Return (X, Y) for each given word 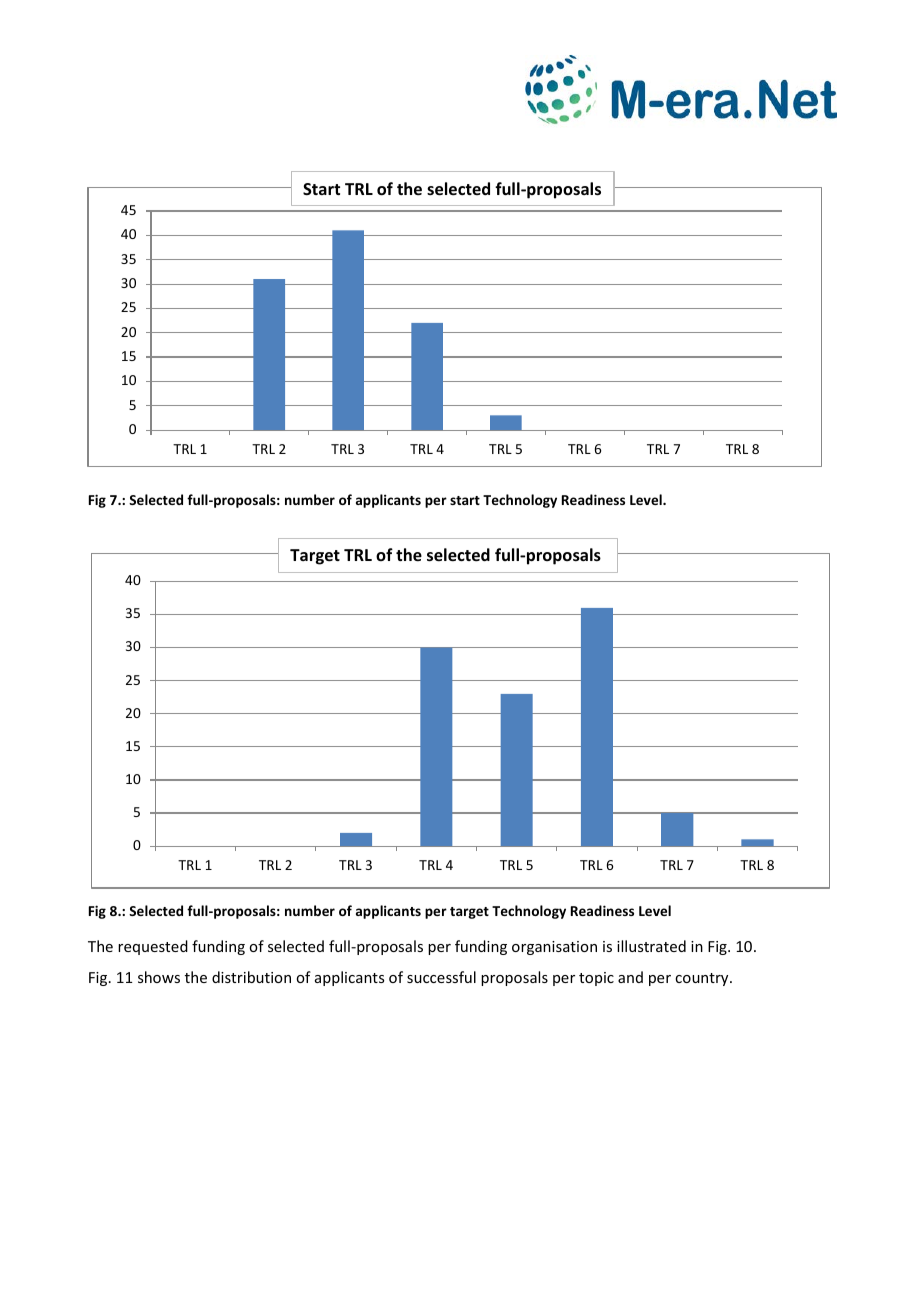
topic (596, 979)
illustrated (651, 946)
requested (153, 947)
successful (441, 977)
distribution (251, 977)
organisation (554, 948)
